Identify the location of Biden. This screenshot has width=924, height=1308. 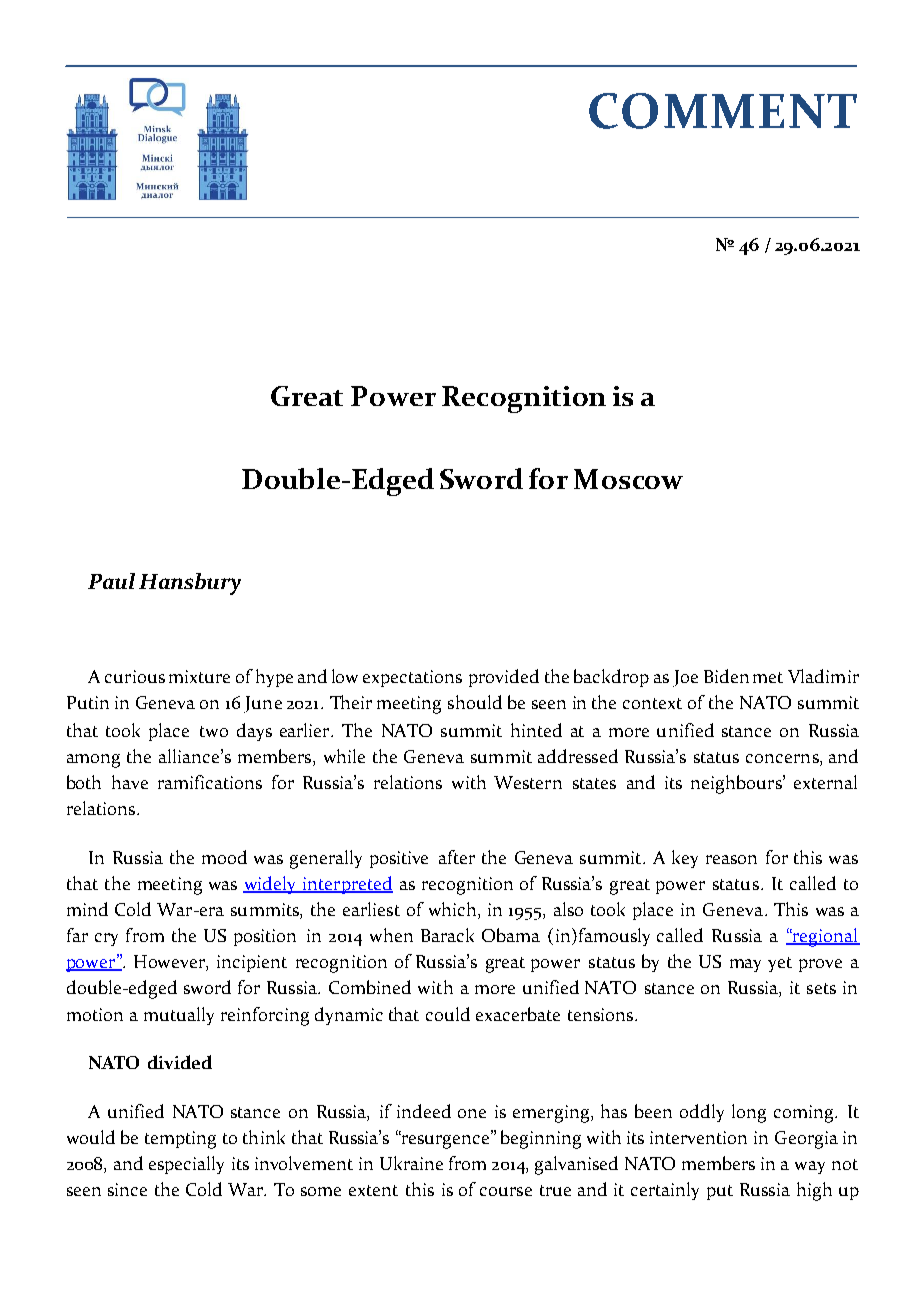
(726, 676).
